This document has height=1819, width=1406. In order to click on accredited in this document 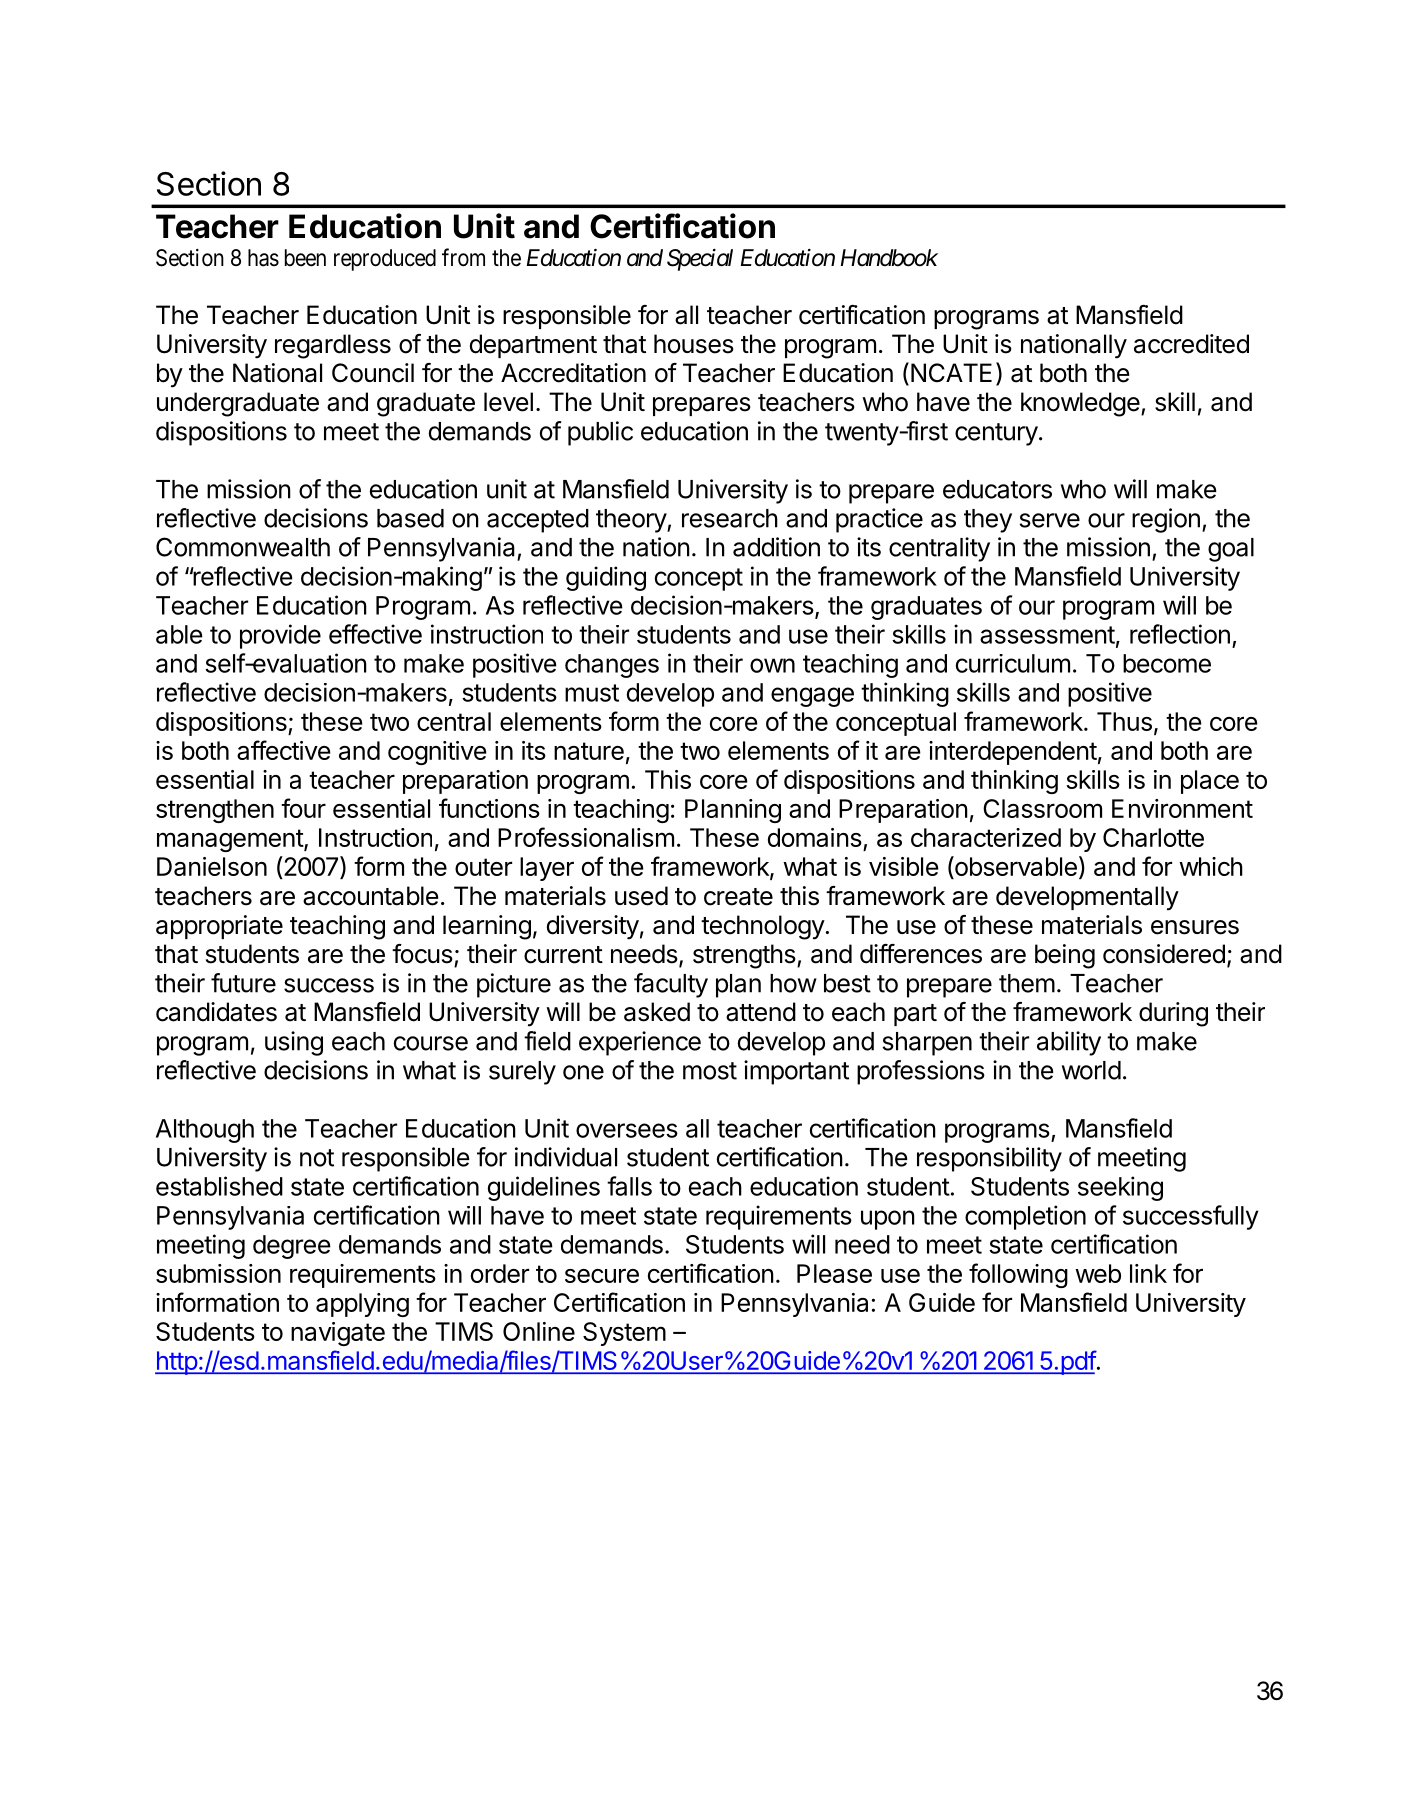, I will do `click(1191, 344)`.
